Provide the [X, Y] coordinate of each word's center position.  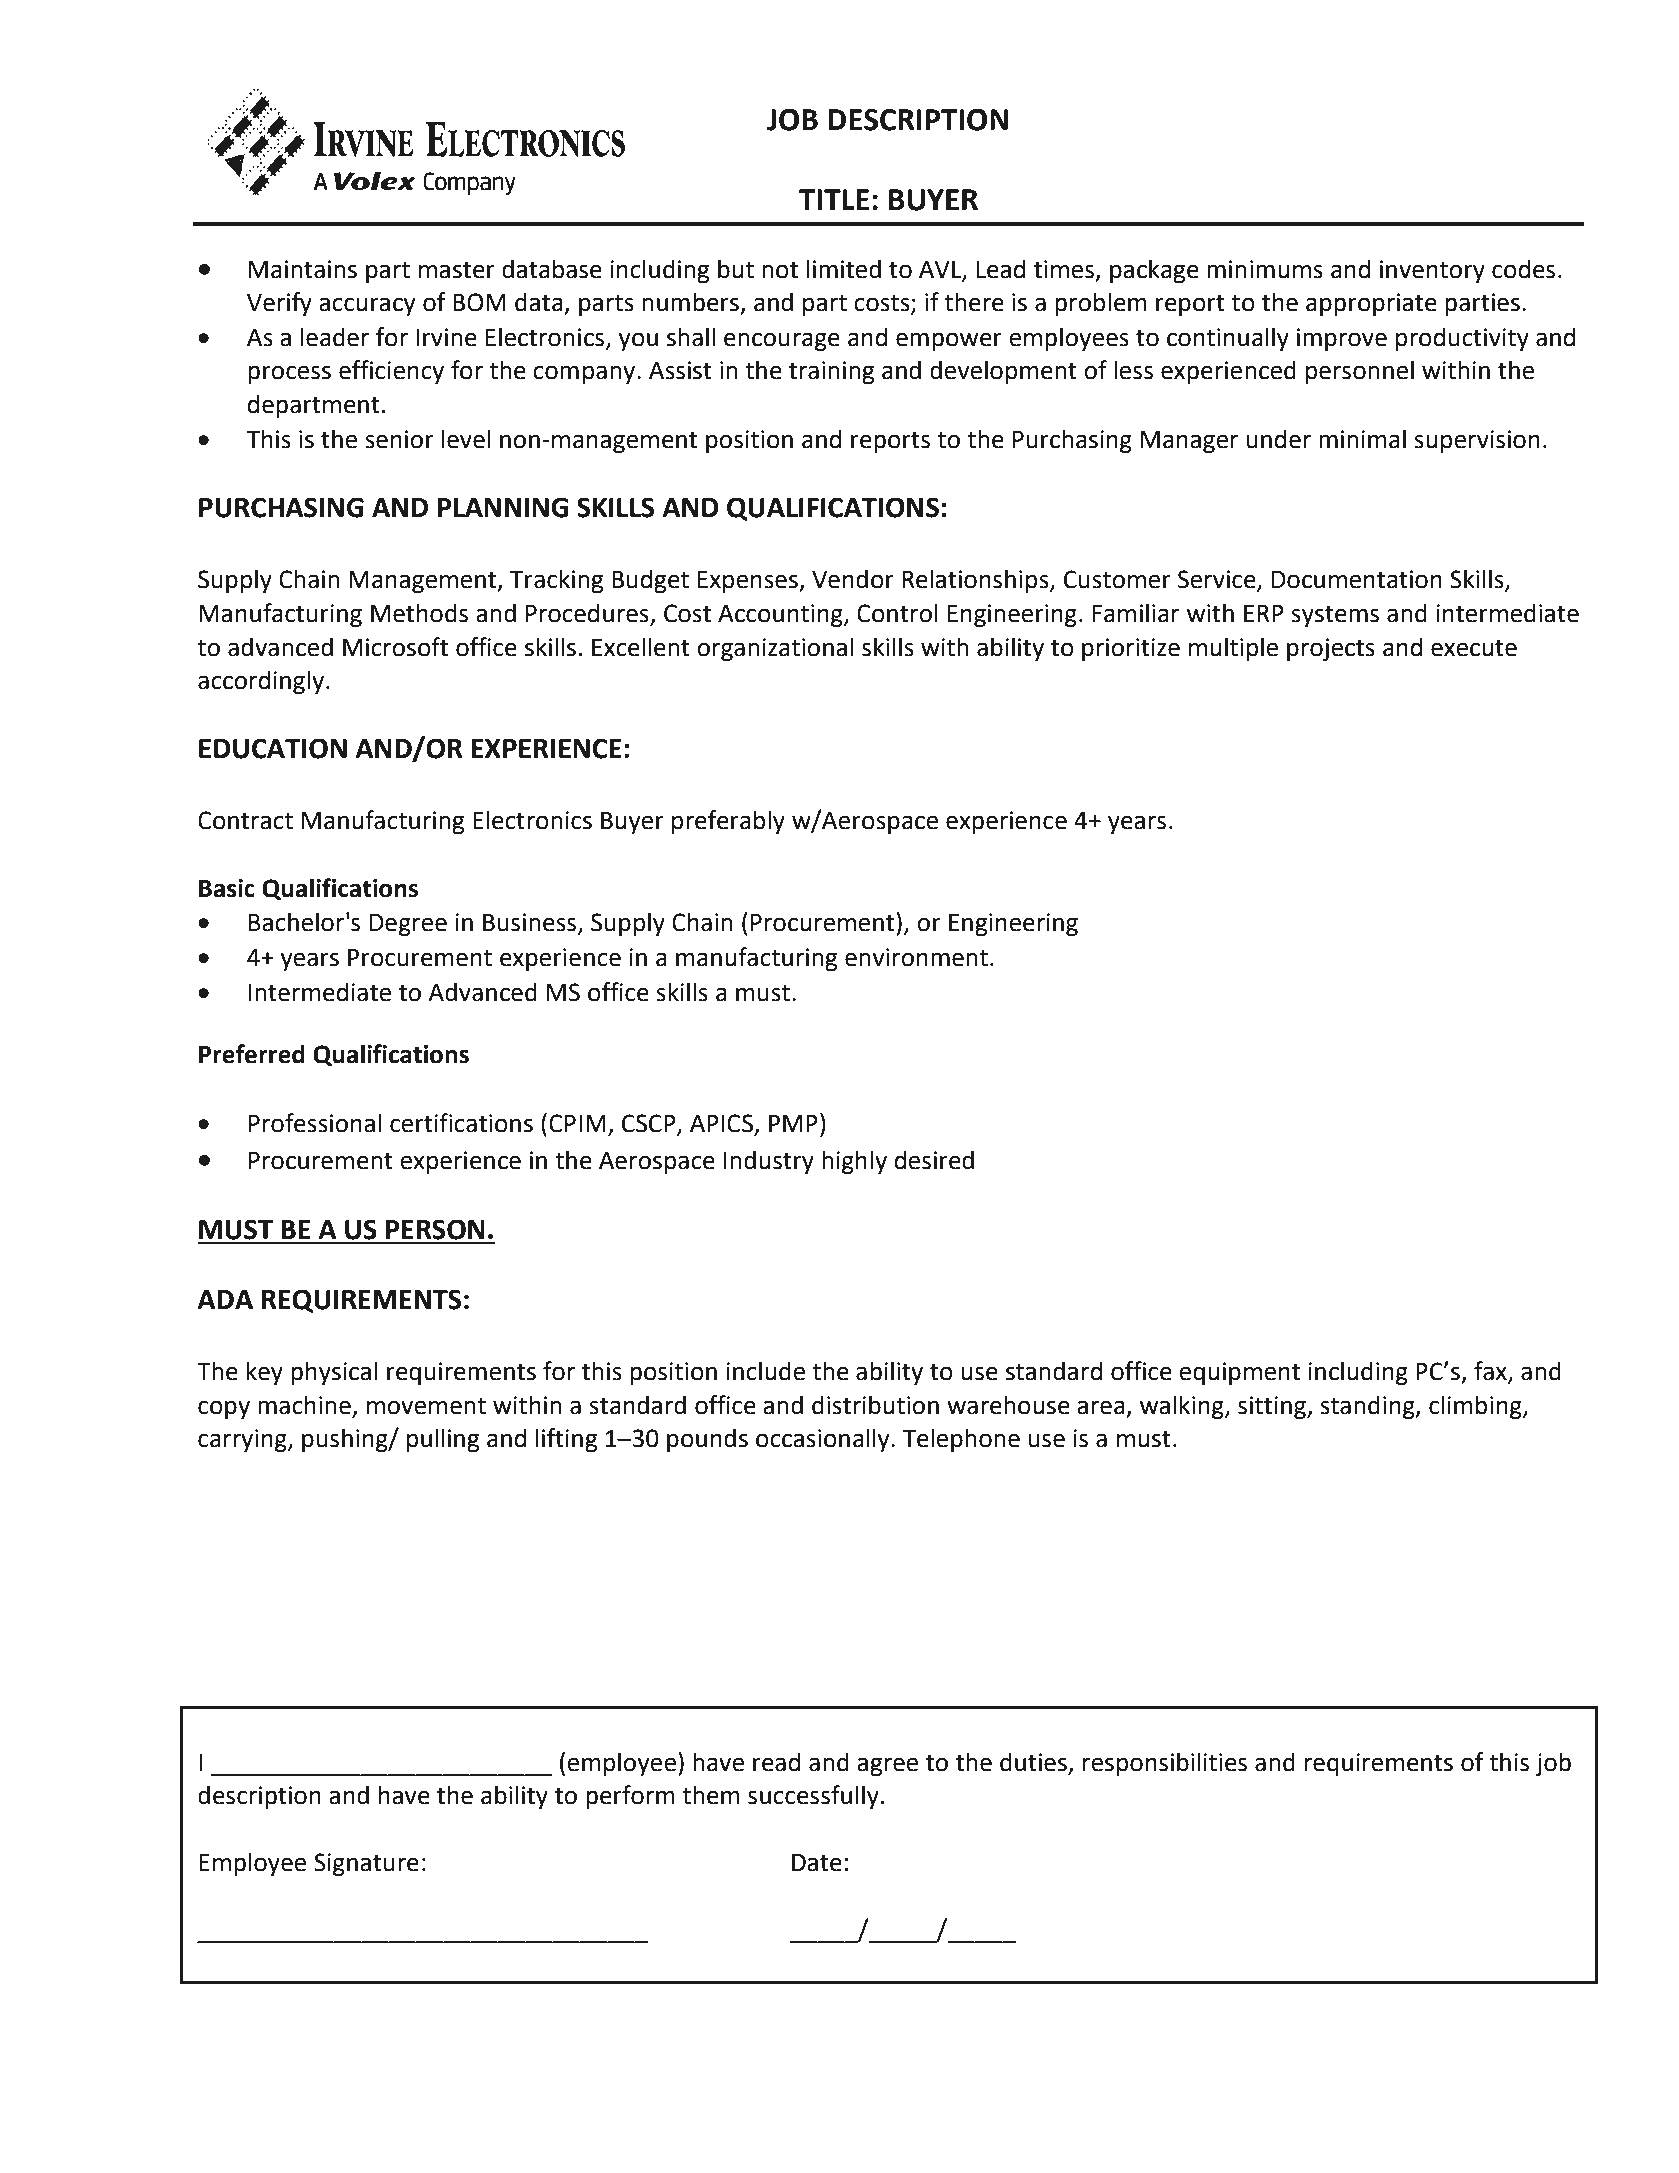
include [765, 1371]
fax [1491, 1372]
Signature [366, 1864]
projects [1331, 649]
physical [334, 1373]
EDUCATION [273, 748]
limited [844, 269]
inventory [1432, 271]
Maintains [303, 269]
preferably [728, 822]
